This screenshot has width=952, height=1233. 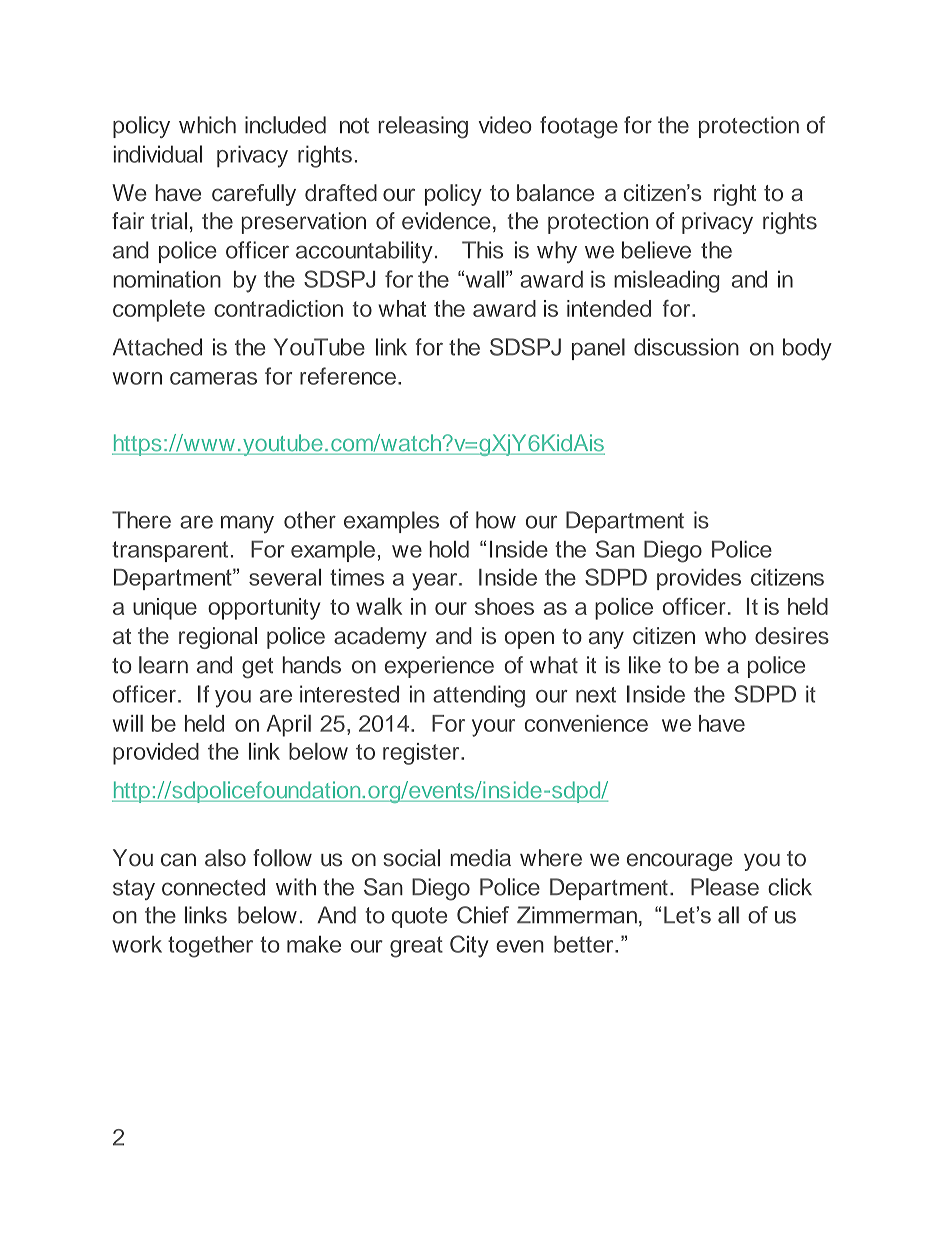 What do you see at coordinates (449, 549) in the screenshot?
I see `hold` at bounding box center [449, 549].
